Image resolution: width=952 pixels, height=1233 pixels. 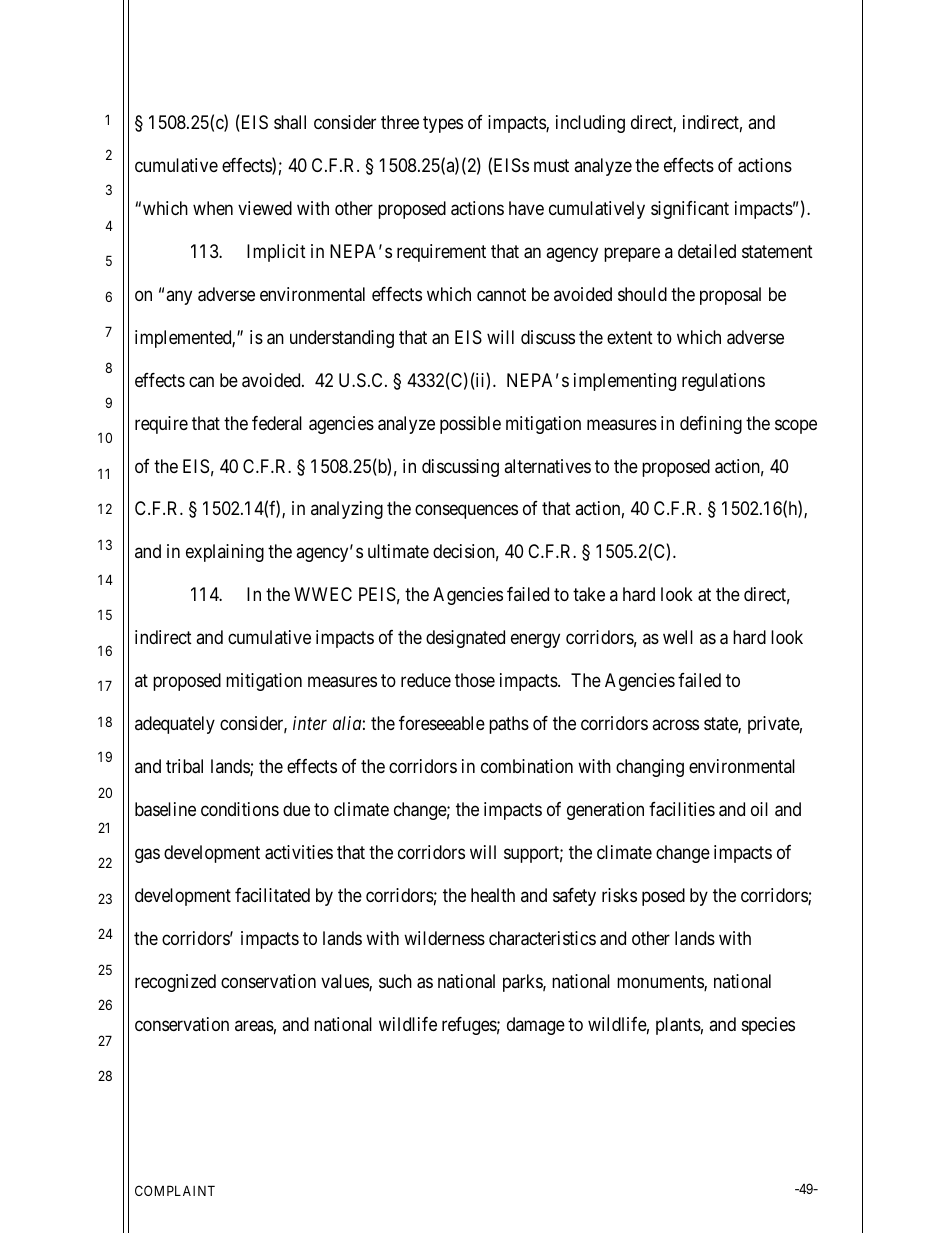 What do you see at coordinates (465, 639) in the screenshot?
I see `designated` at bounding box center [465, 639].
